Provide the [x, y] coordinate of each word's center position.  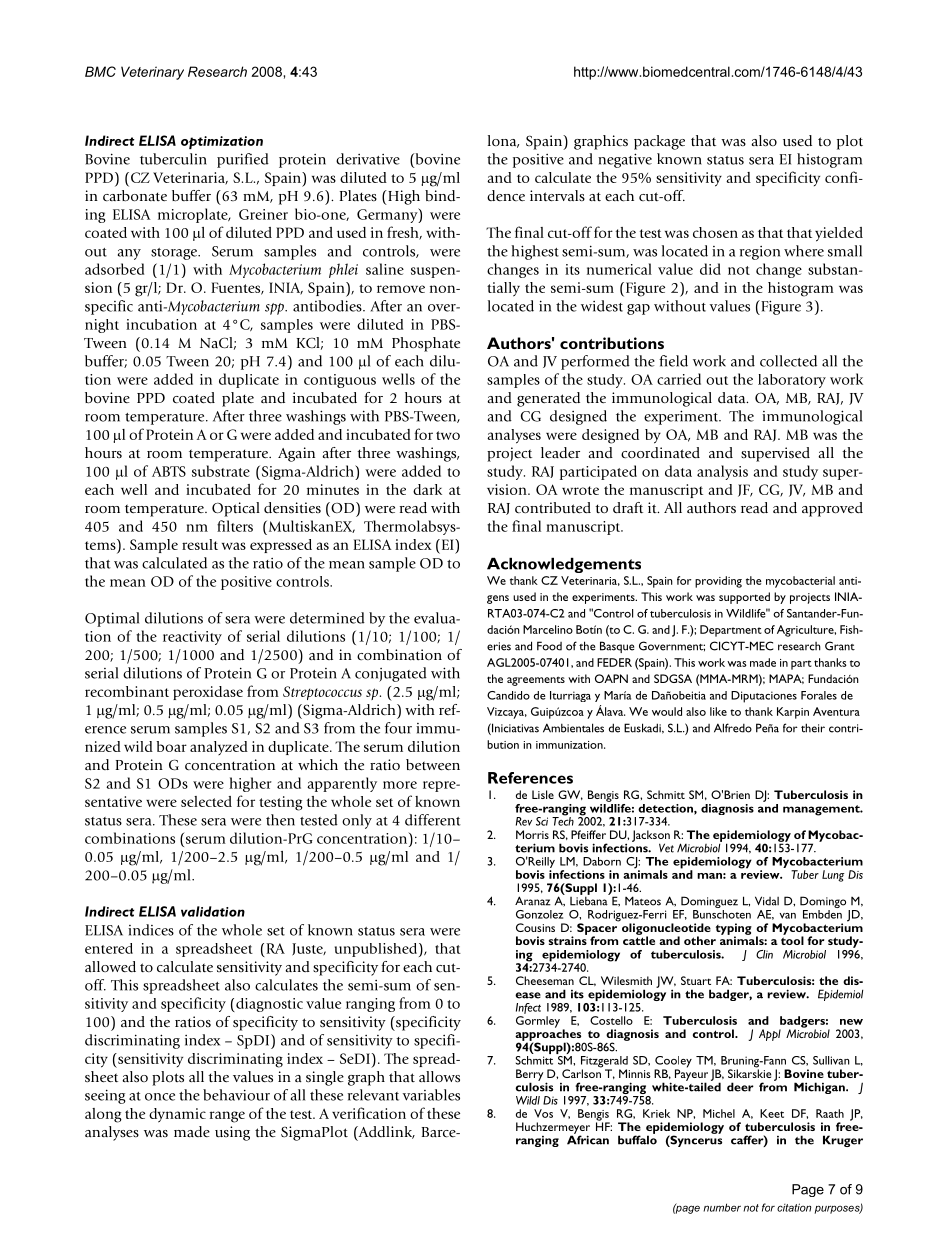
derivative [368, 159]
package [659, 142]
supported [744, 598]
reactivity [192, 638]
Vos [543, 1113]
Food [549, 646]
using [232, 1133]
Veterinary [152, 73]
